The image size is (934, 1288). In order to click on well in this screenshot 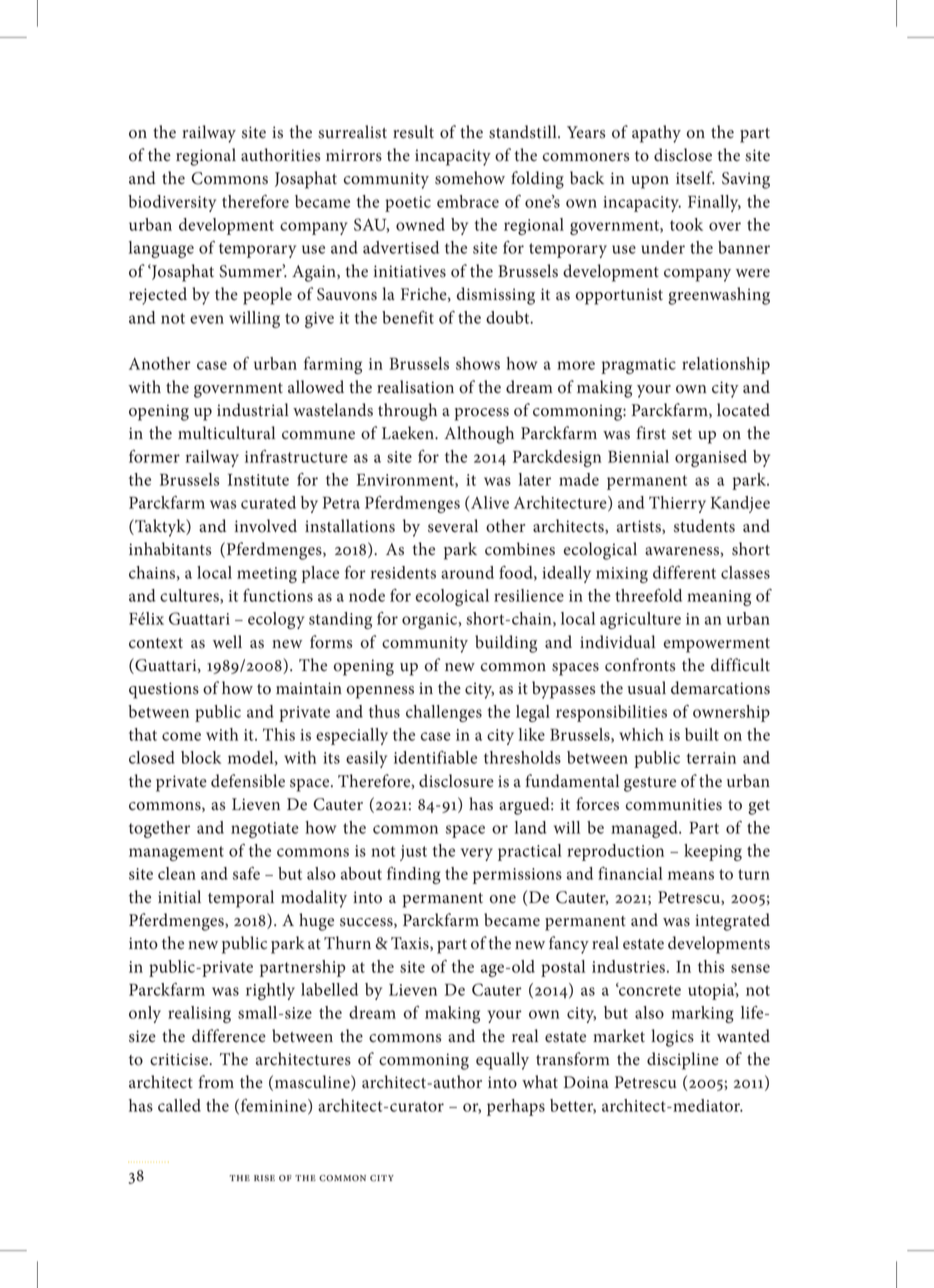, I will do `click(227, 641)`.
